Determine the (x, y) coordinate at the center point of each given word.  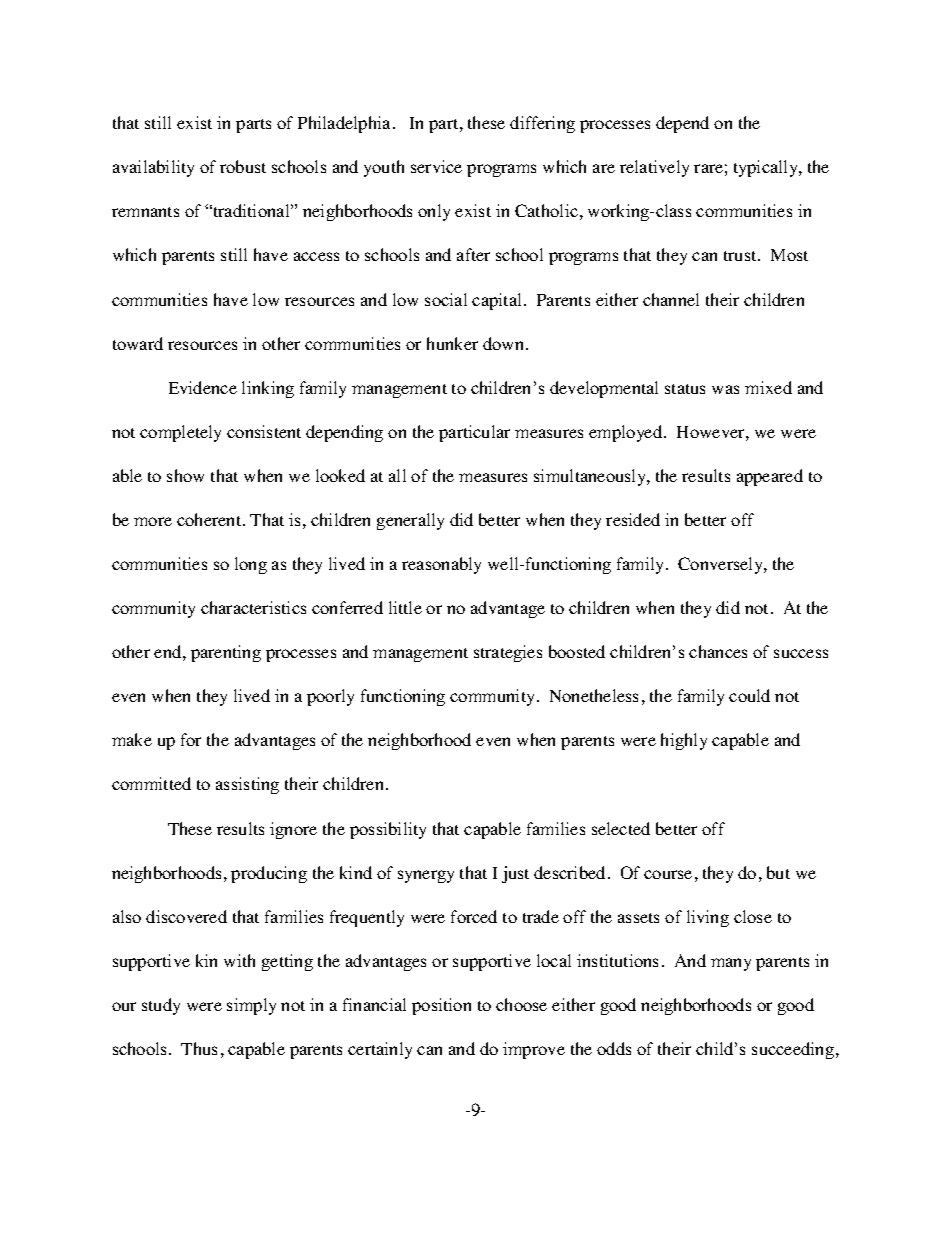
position (441, 1006)
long (251, 565)
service (436, 166)
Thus (199, 1048)
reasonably (441, 565)
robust (243, 166)
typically (767, 168)
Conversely (721, 565)
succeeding (794, 1050)
